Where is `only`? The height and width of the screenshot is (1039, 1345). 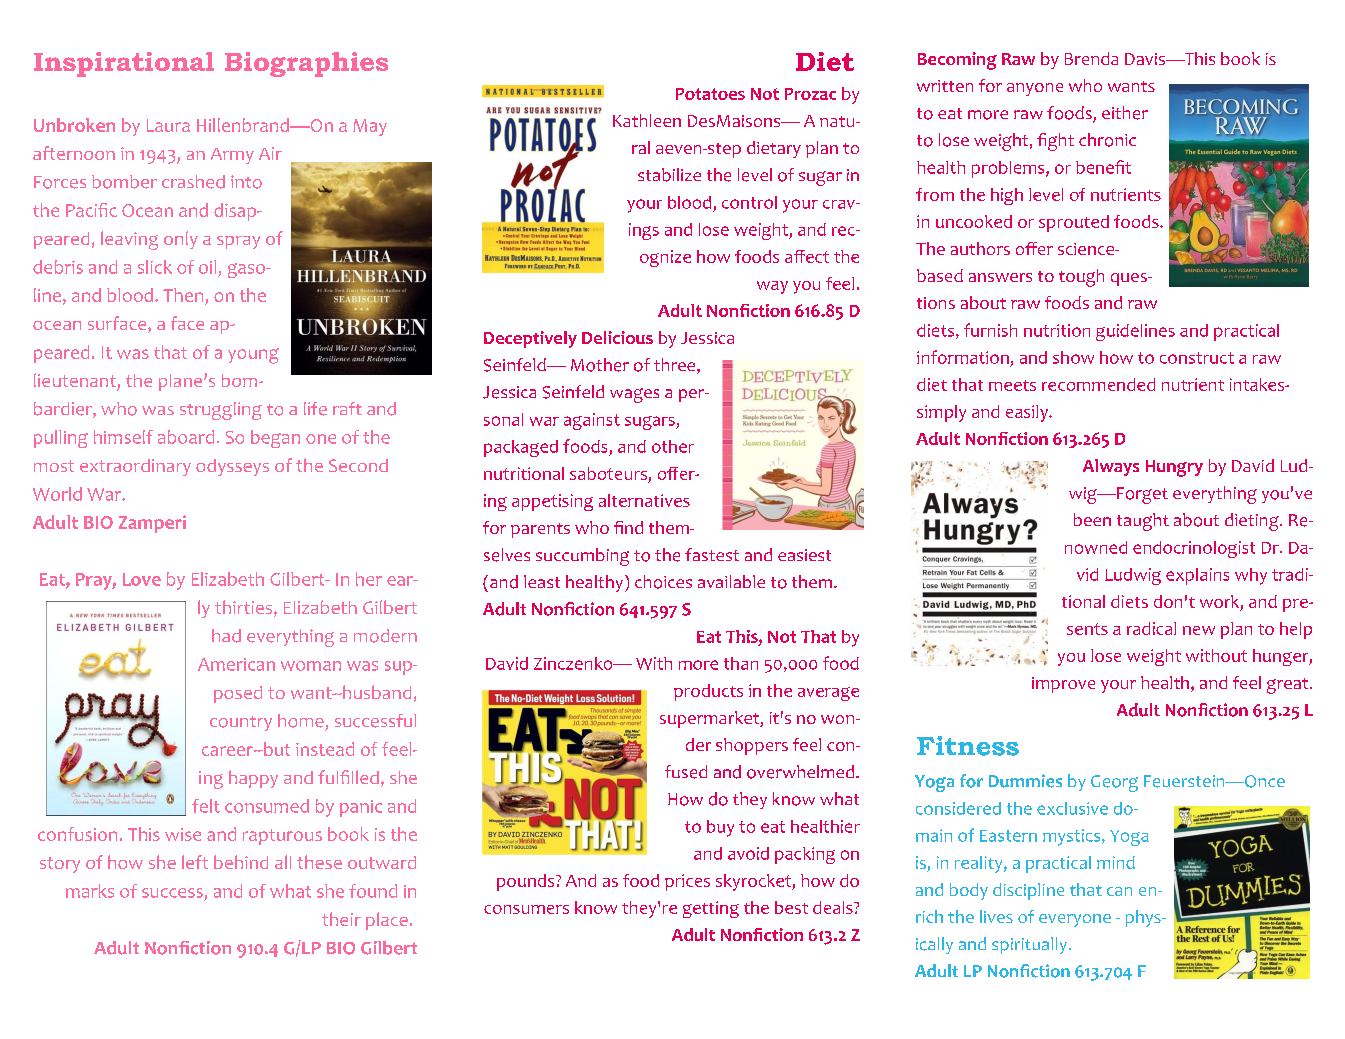
only is located at coordinates (181, 240).
